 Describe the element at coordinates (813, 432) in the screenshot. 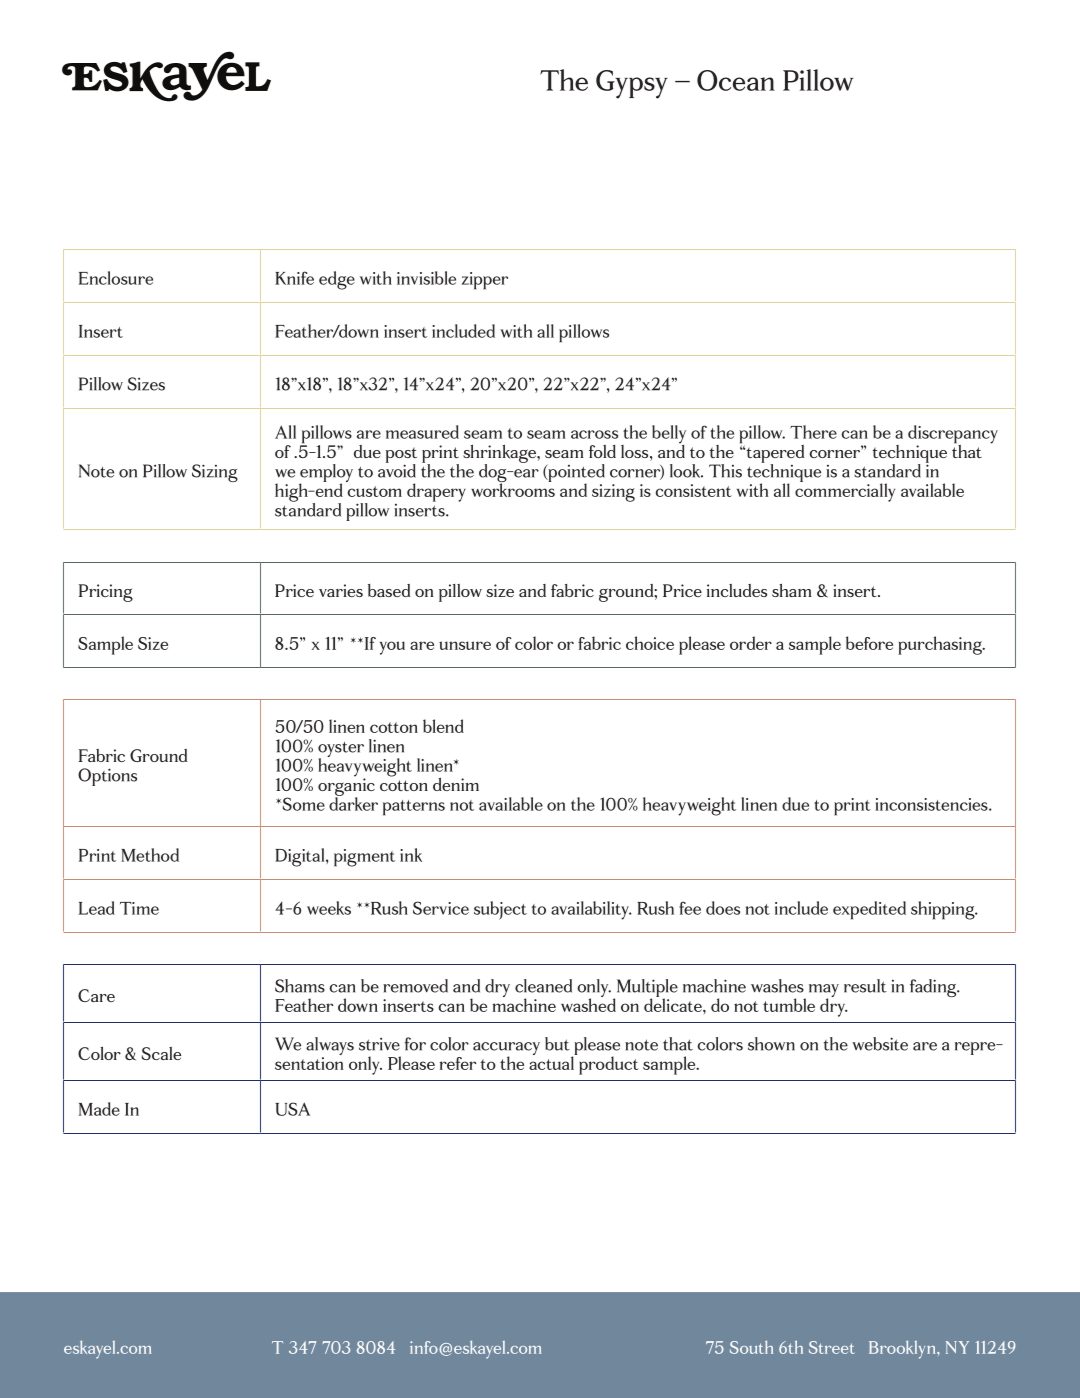

I see `There` at that location.
